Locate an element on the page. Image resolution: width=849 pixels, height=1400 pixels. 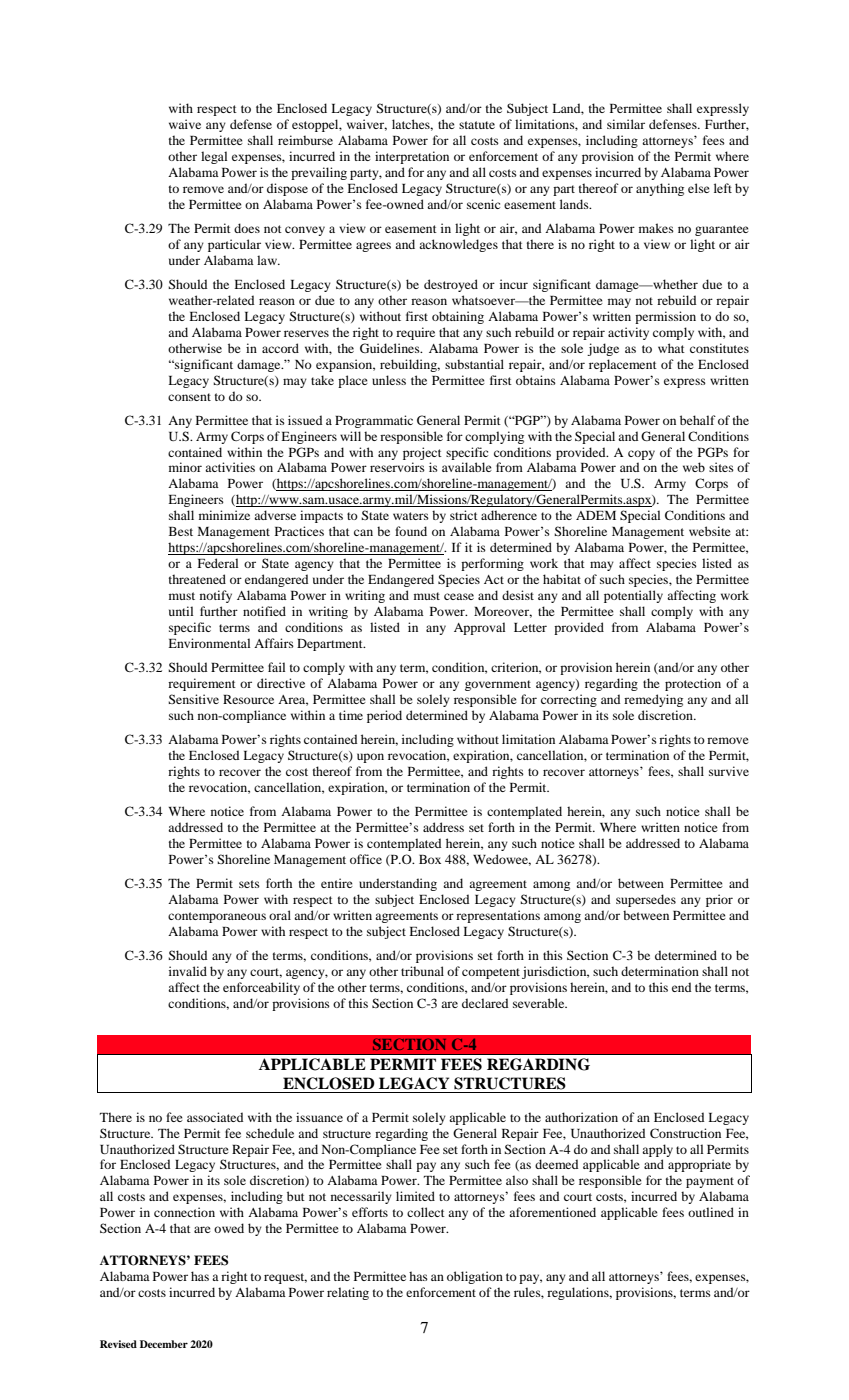
December is located at coordinates (164, 1344).
